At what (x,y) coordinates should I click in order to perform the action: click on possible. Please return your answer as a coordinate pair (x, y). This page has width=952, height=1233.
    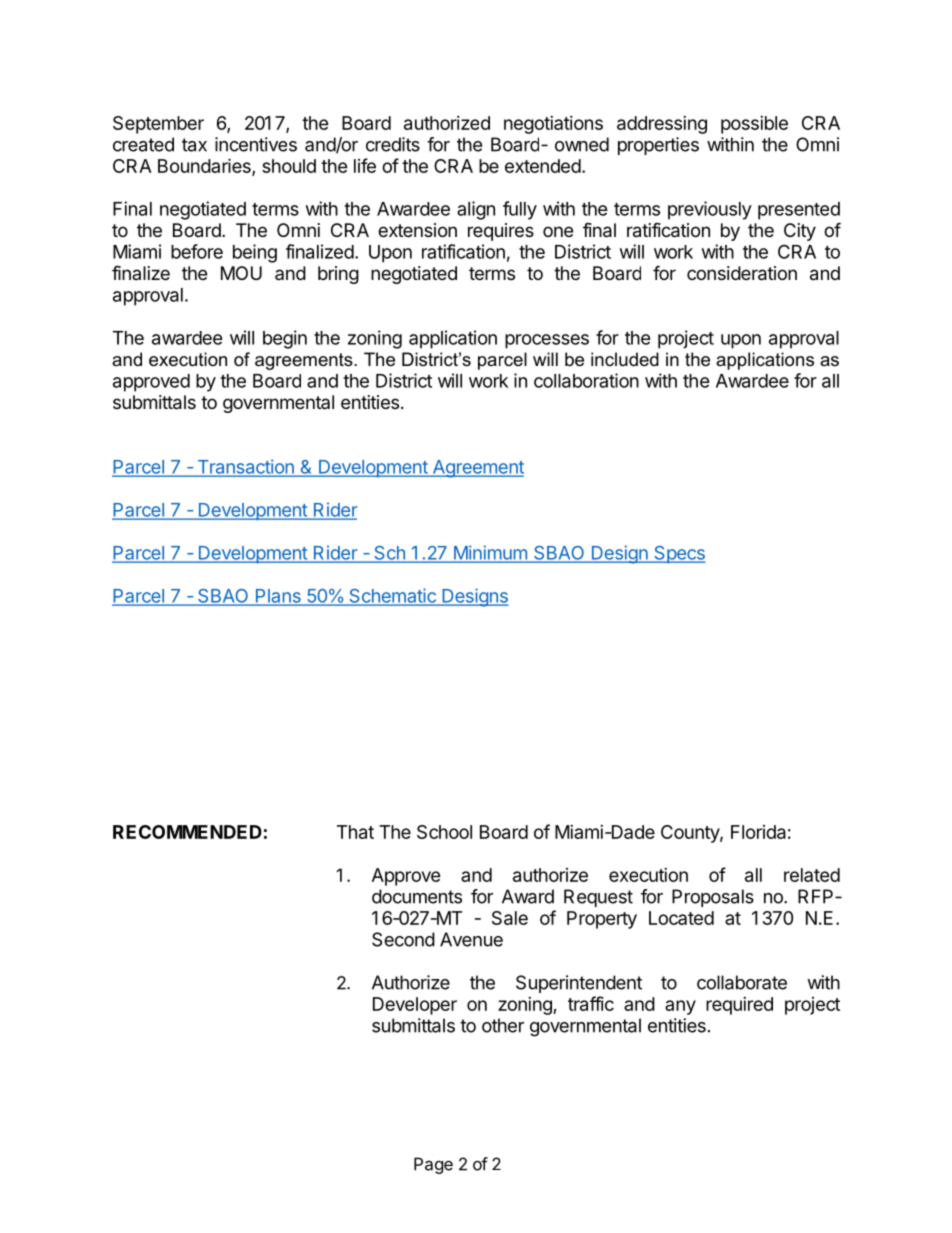
    Looking at the image, I should click on (754, 125).
